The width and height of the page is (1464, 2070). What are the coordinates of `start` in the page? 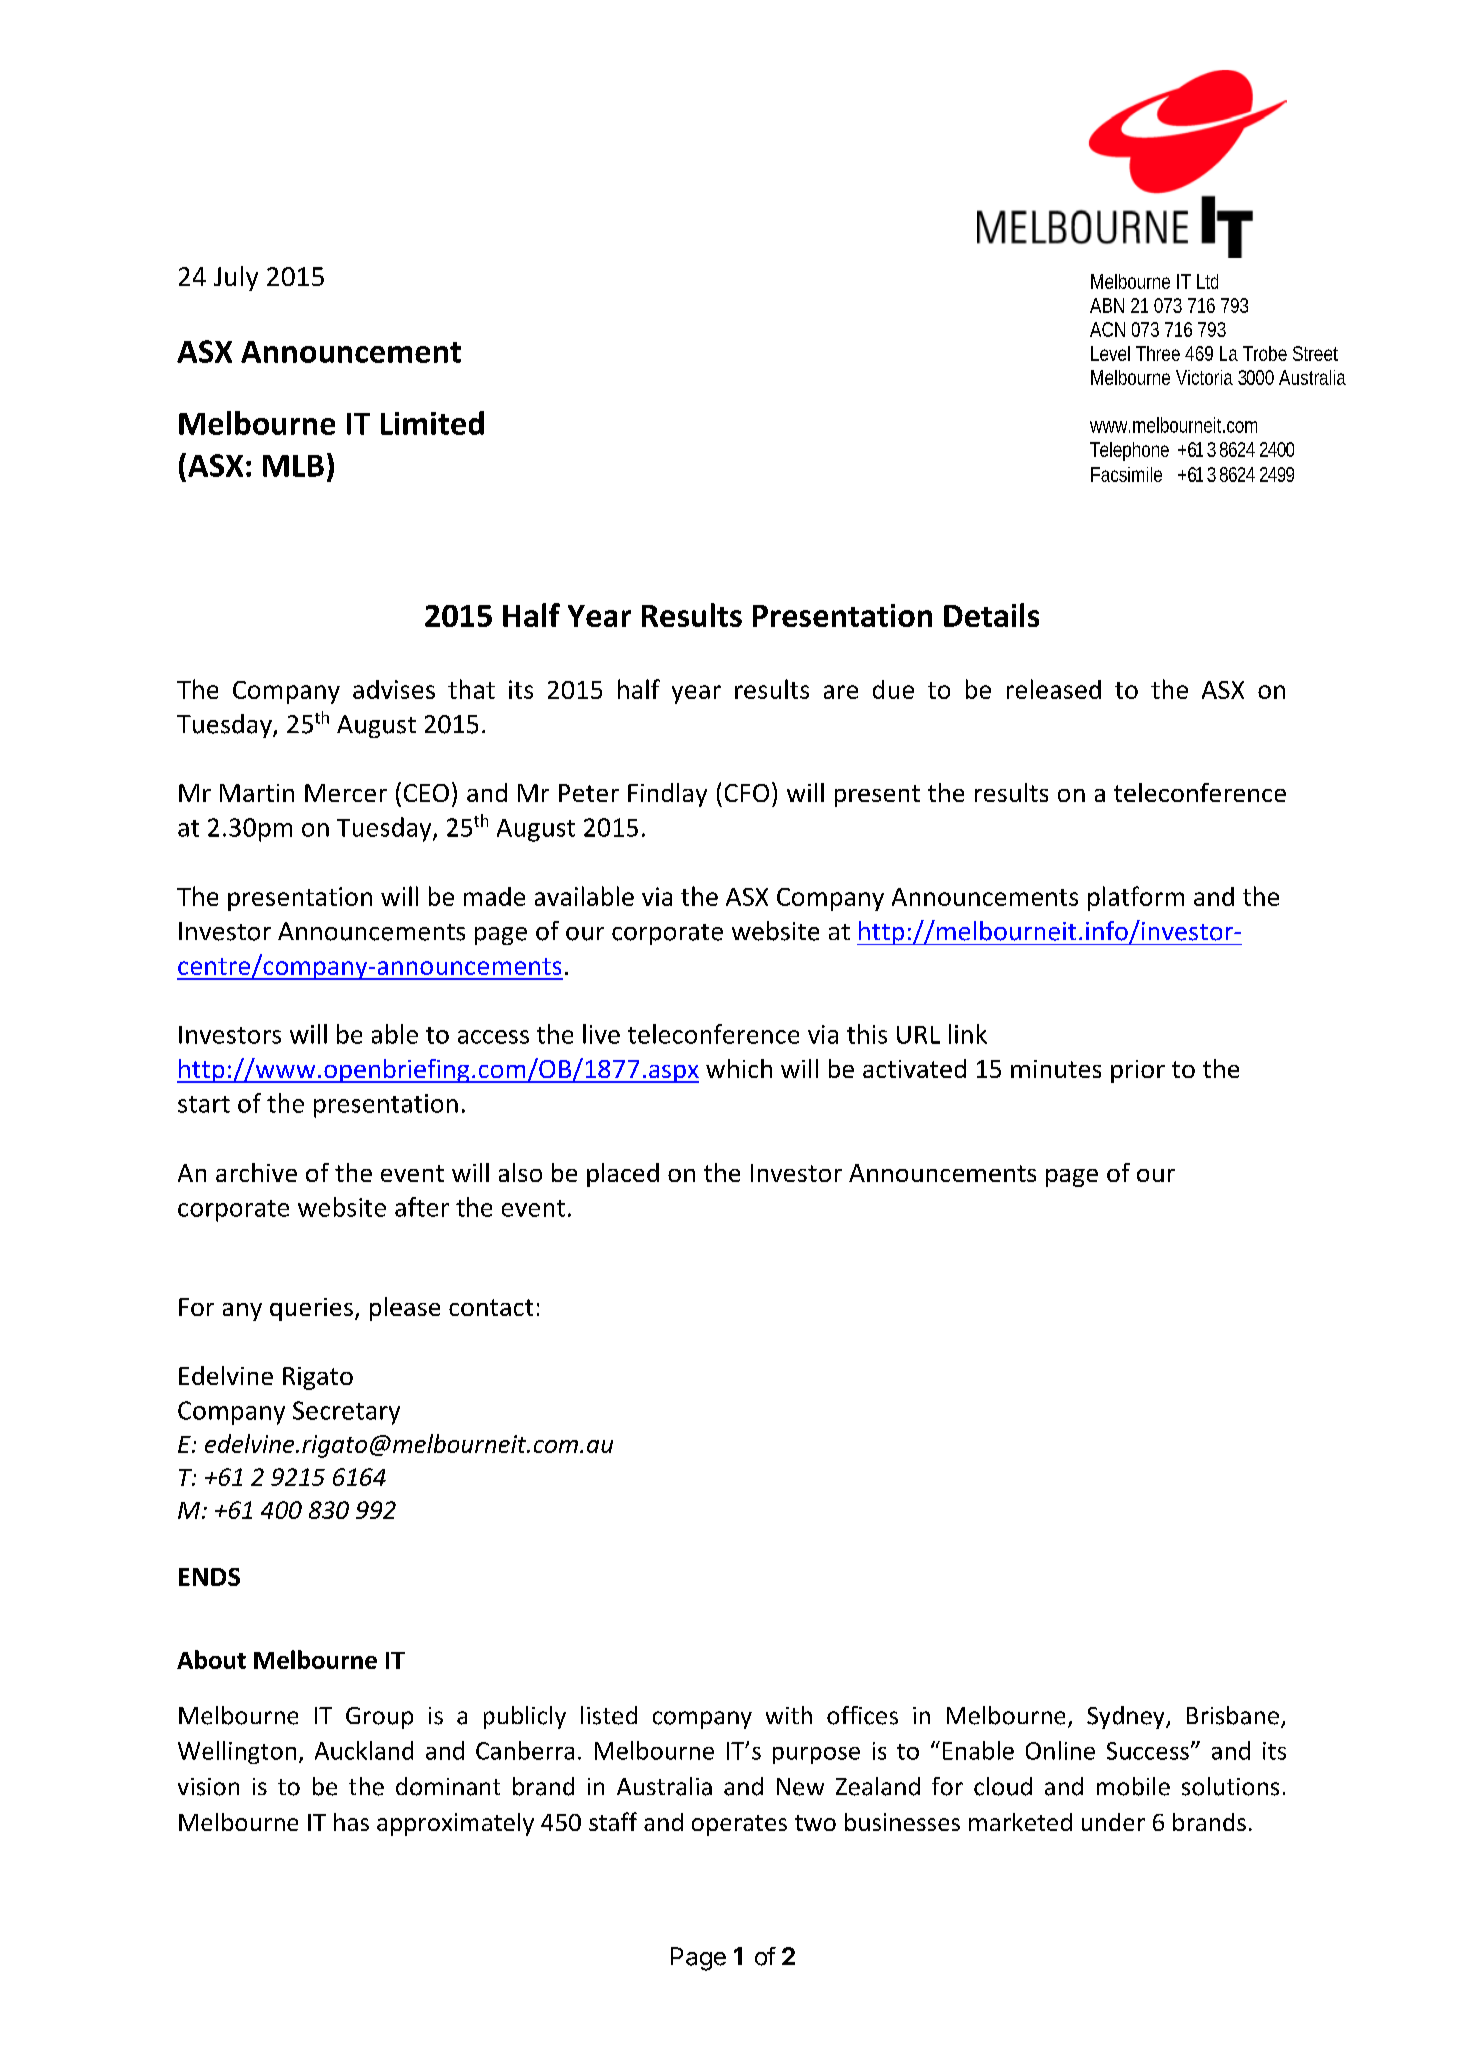 It's located at (204, 1104).
